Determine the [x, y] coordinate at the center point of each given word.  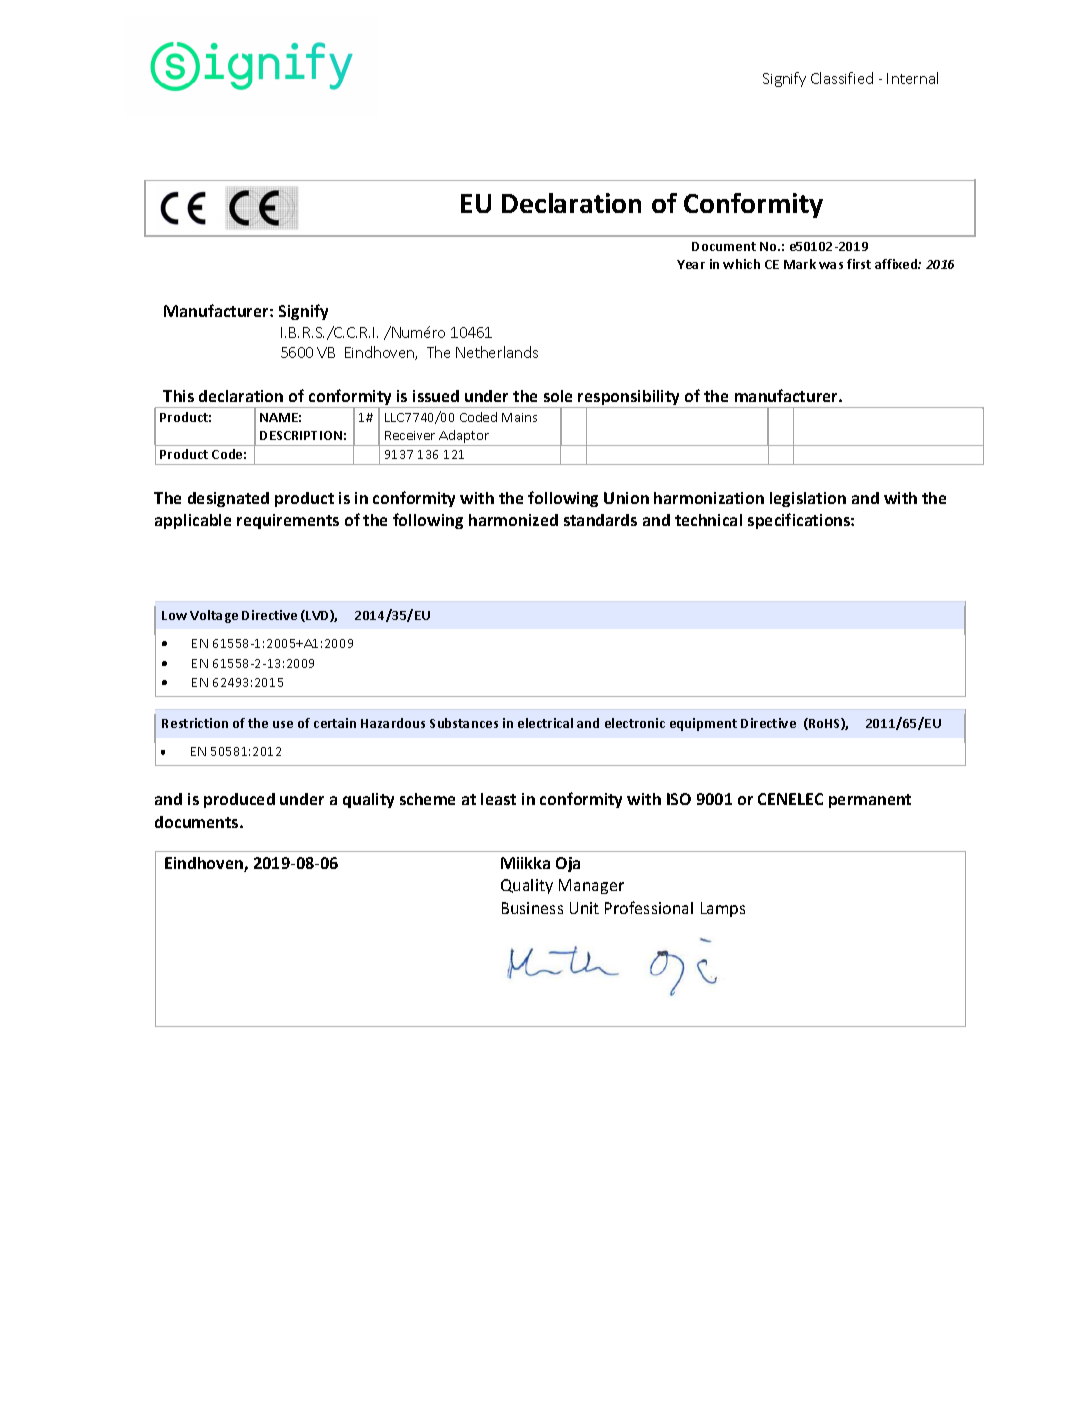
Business [532, 908]
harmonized [513, 520]
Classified [842, 78]
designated [228, 499]
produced [239, 800]
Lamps [723, 909]
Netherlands [497, 352]
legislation [808, 499]
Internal [912, 78]
